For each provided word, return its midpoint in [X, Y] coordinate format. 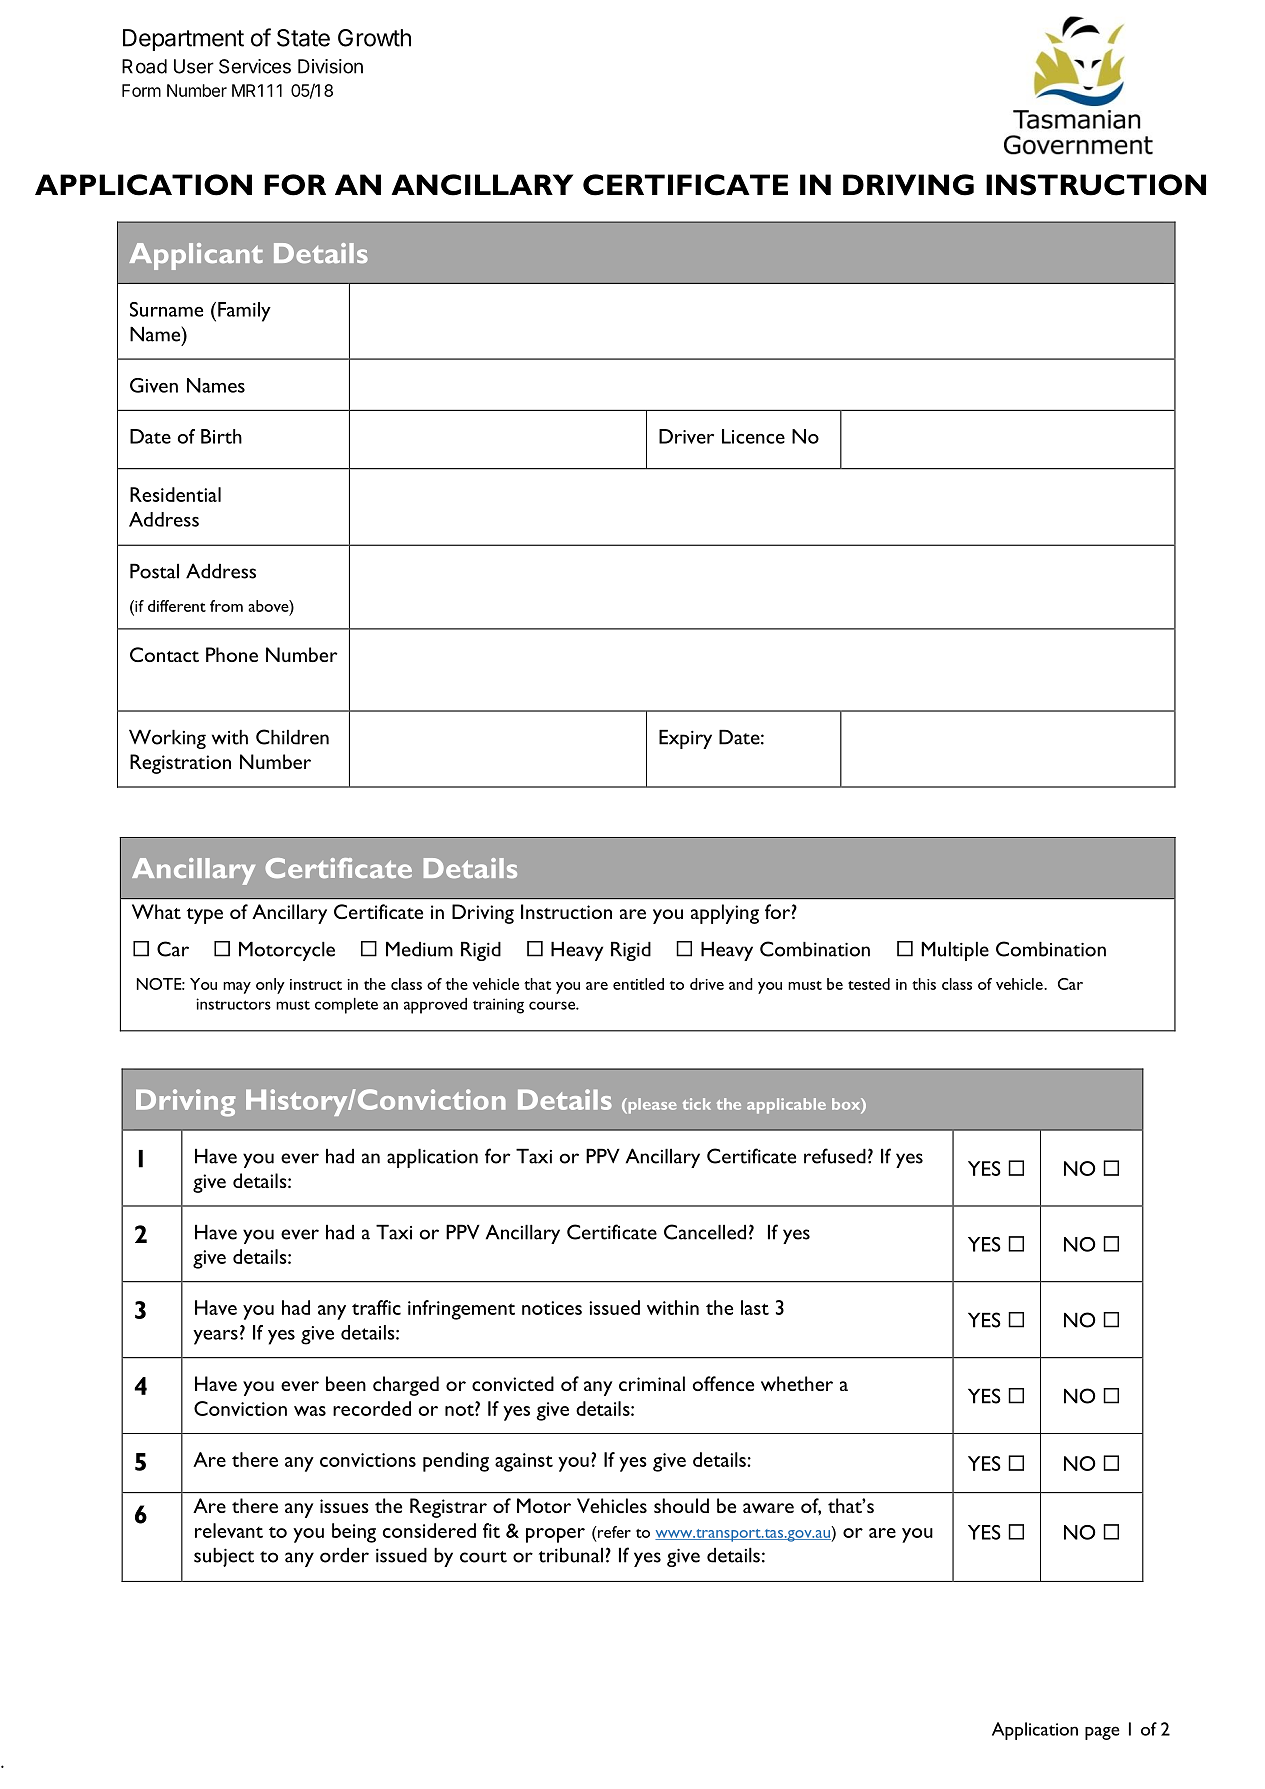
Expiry [685, 739]
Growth [374, 38]
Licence [753, 436]
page [1102, 1733]
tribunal [571, 1555]
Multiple [955, 951]
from [226, 606]
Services [255, 66]
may [237, 988]
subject [224, 1557]
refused [835, 1156]
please [651, 1106]
